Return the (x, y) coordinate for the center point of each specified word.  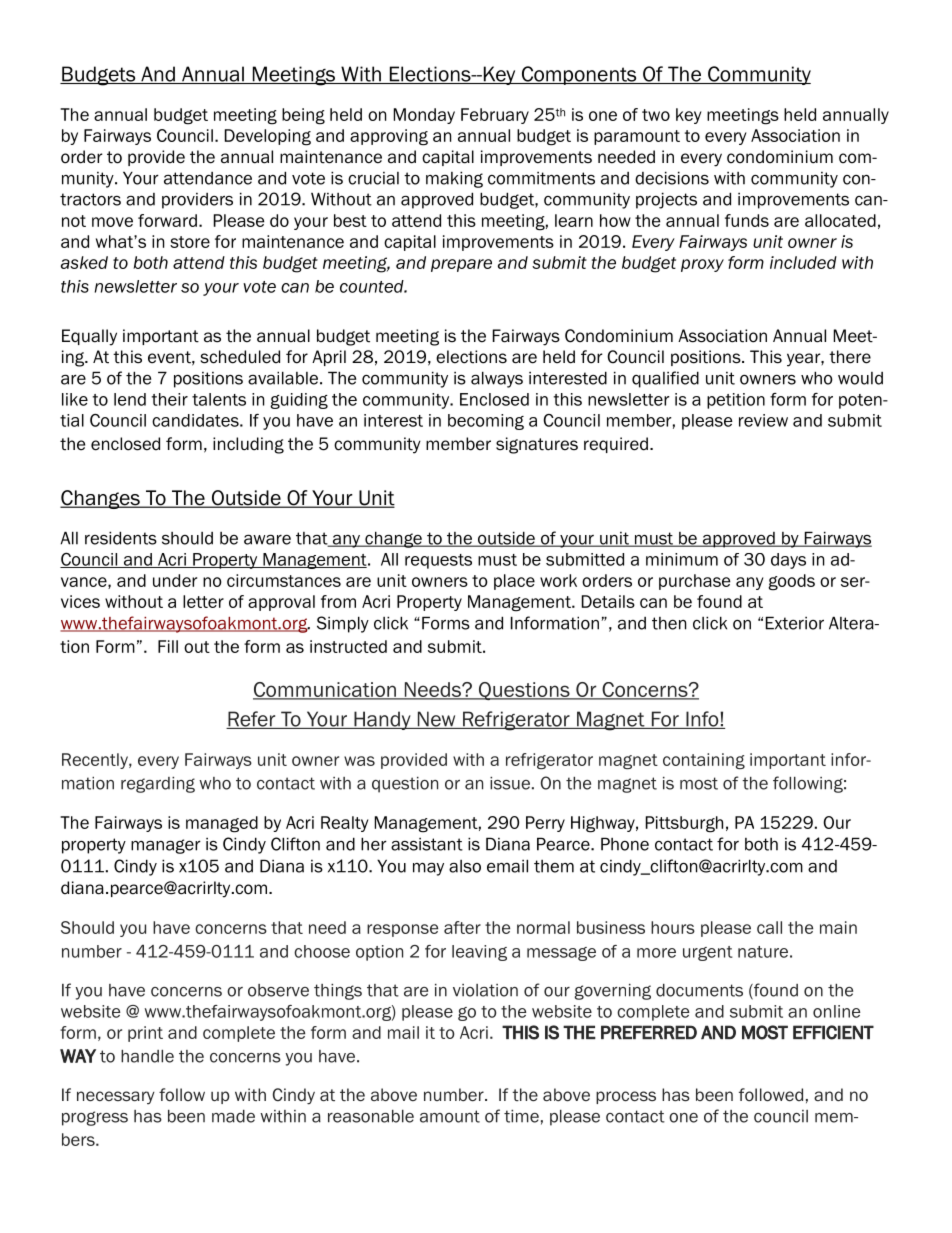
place (514, 582)
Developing (268, 137)
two (656, 115)
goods (791, 582)
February (495, 116)
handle (147, 1056)
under (175, 580)
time (521, 1116)
